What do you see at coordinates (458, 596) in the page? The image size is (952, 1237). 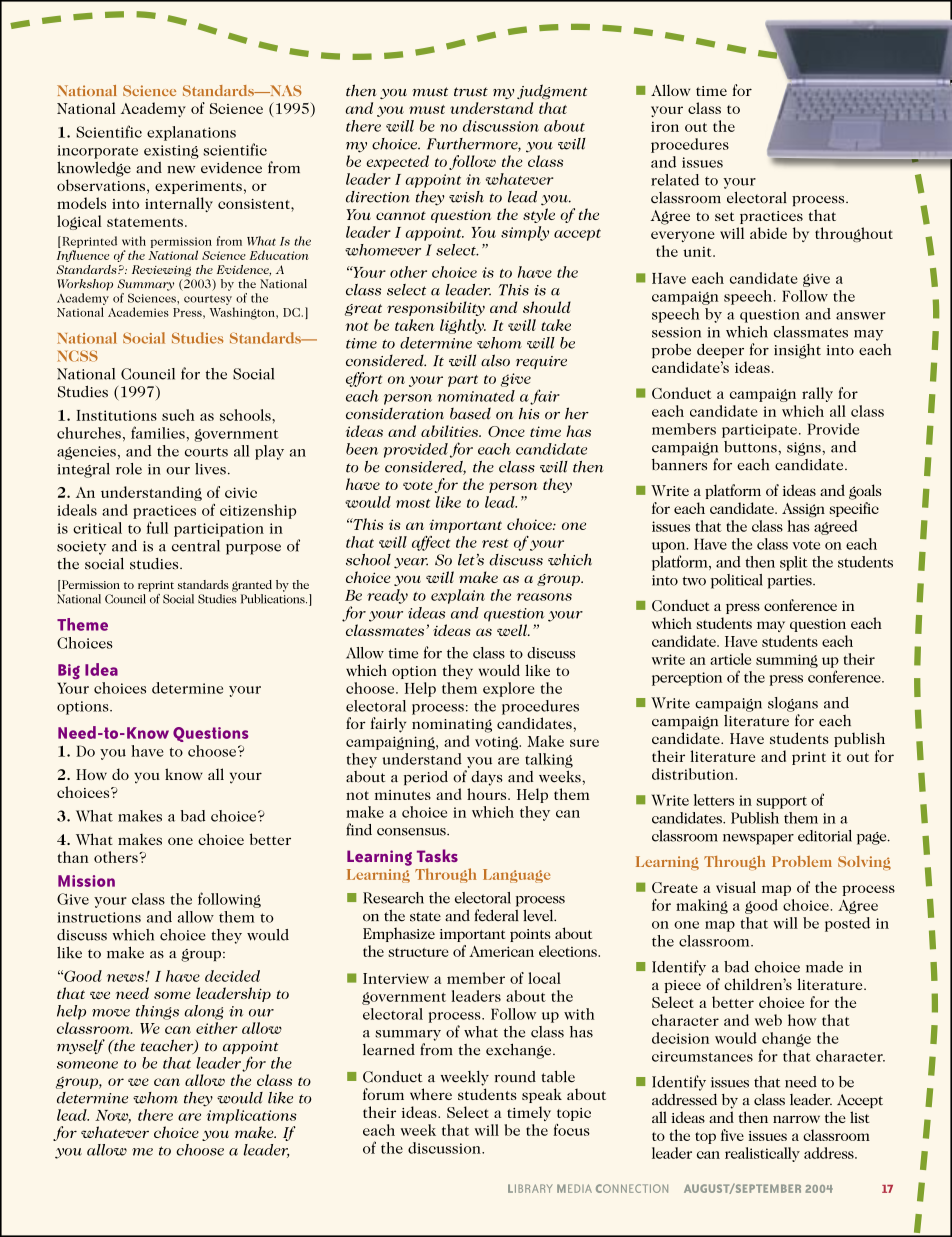 I see `explain` at bounding box center [458, 596].
